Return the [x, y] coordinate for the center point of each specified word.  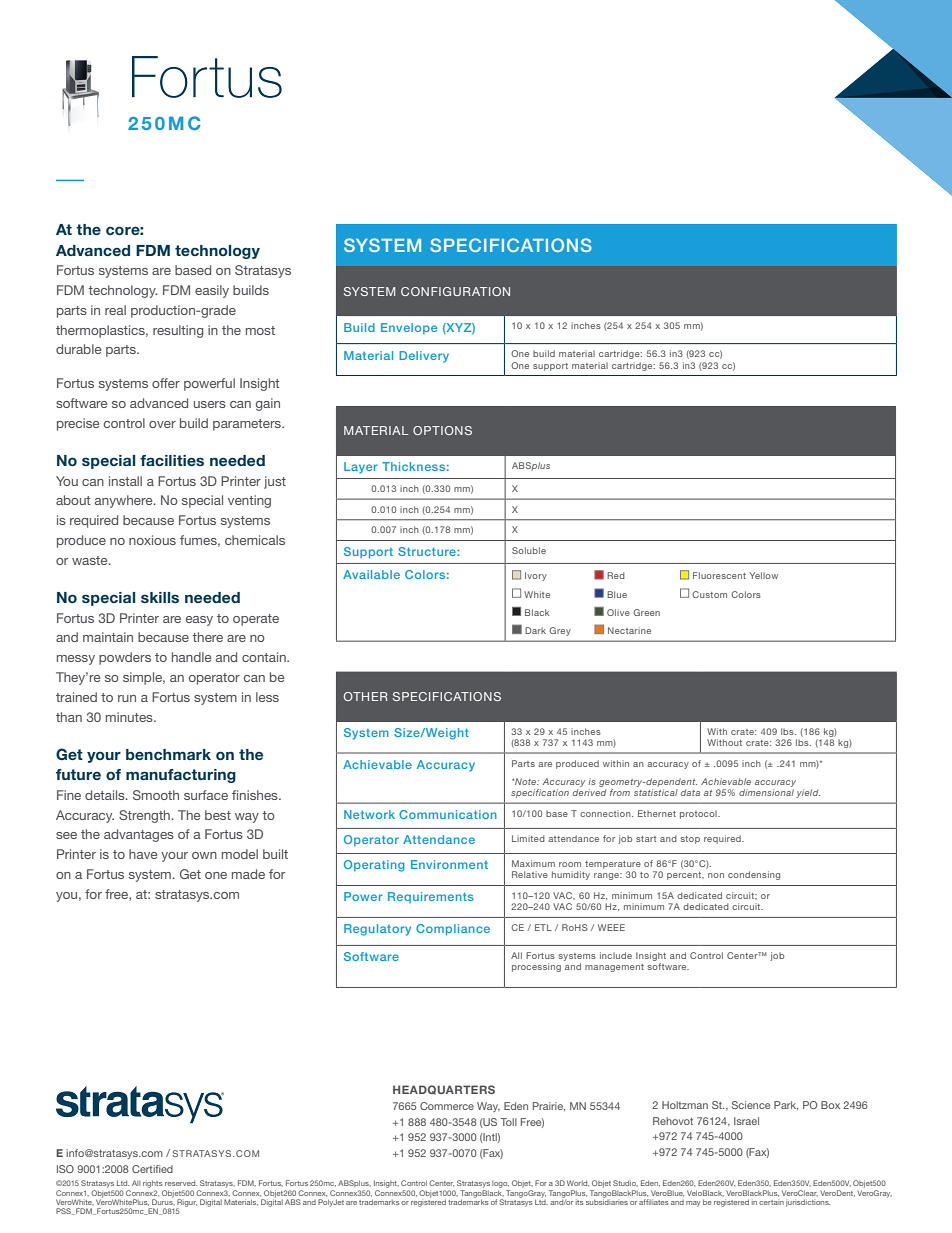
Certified [152, 1169]
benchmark [168, 754]
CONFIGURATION [455, 291]
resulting [178, 331]
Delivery [424, 357]
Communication [448, 814]
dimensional [766, 792]
